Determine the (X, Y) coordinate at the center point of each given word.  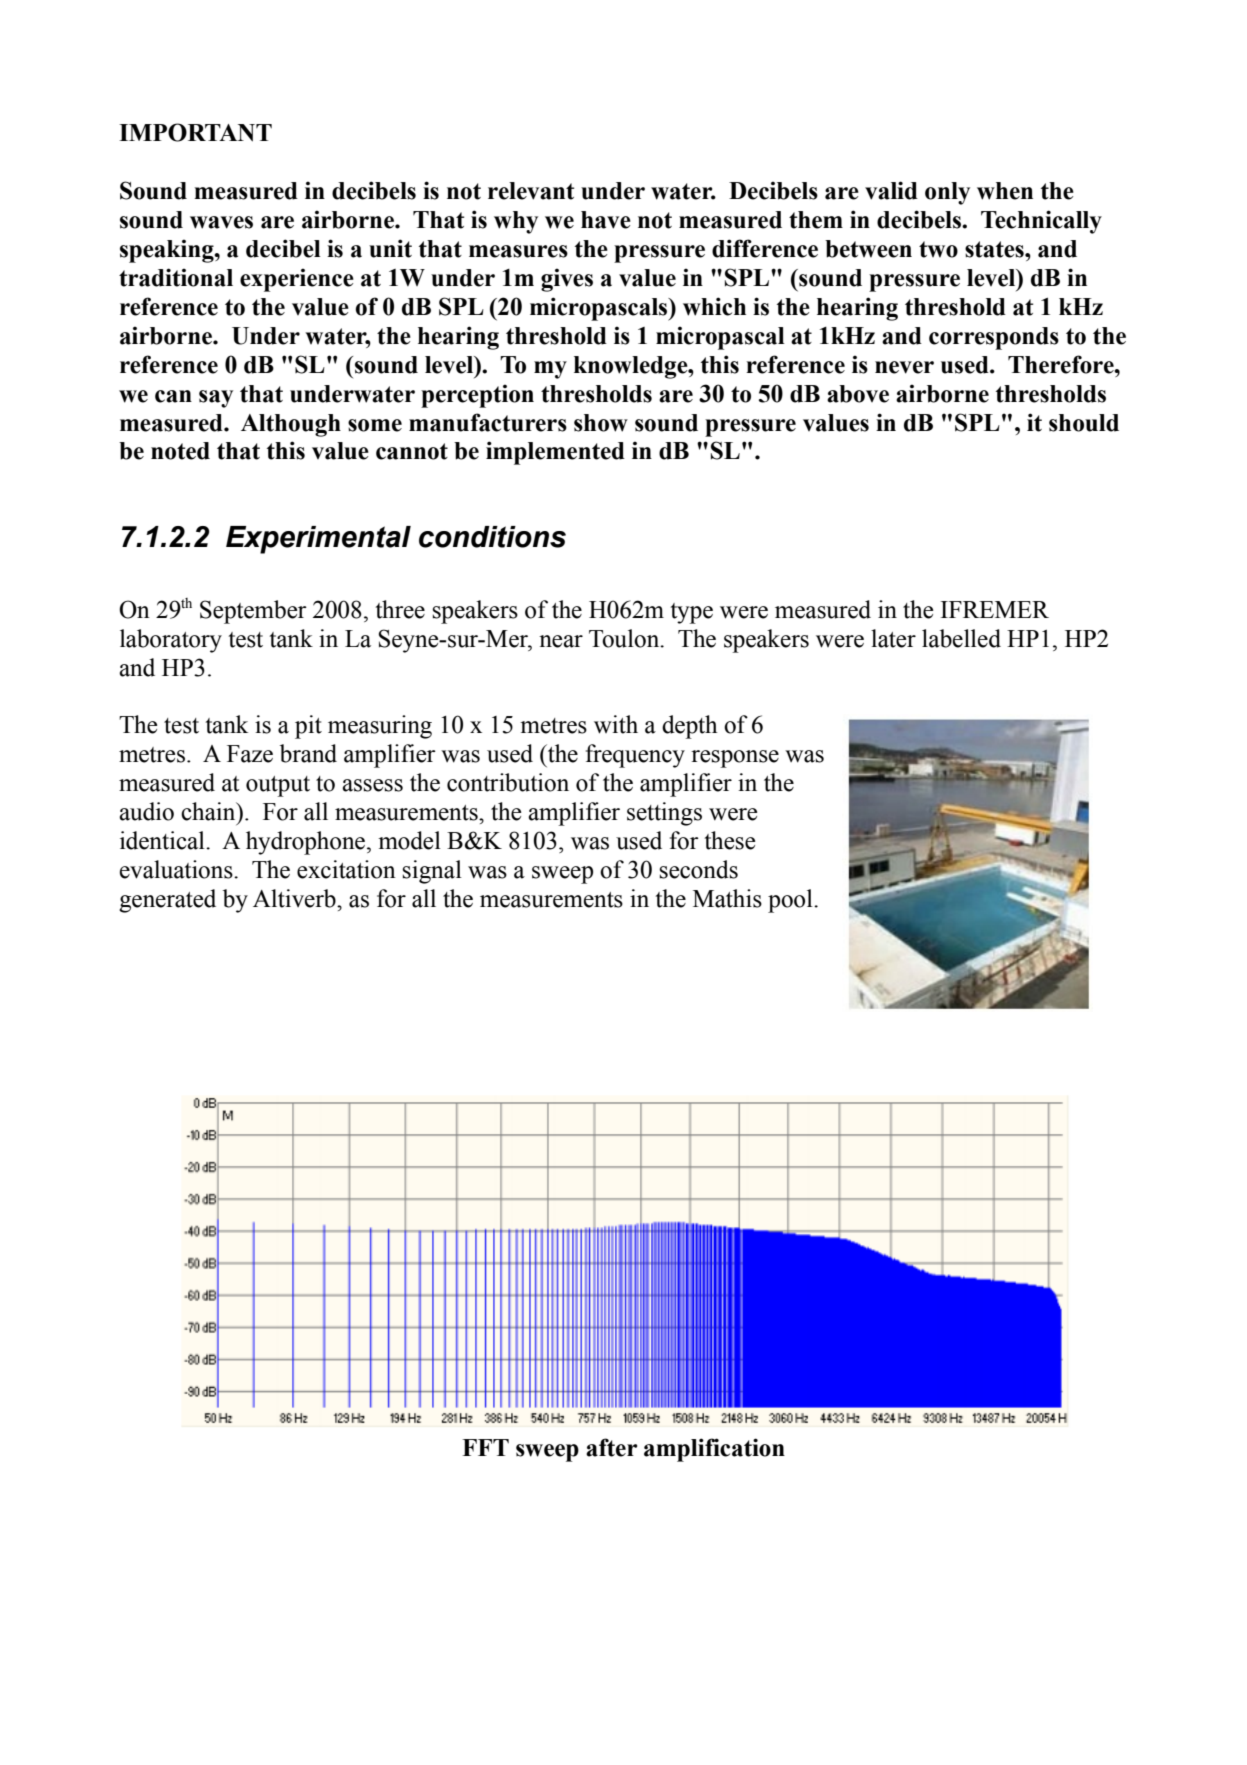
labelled (961, 638)
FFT (485, 1447)
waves (221, 222)
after (611, 1447)
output (278, 786)
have (606, 220)
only (947, 193)
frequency (635, 756)
